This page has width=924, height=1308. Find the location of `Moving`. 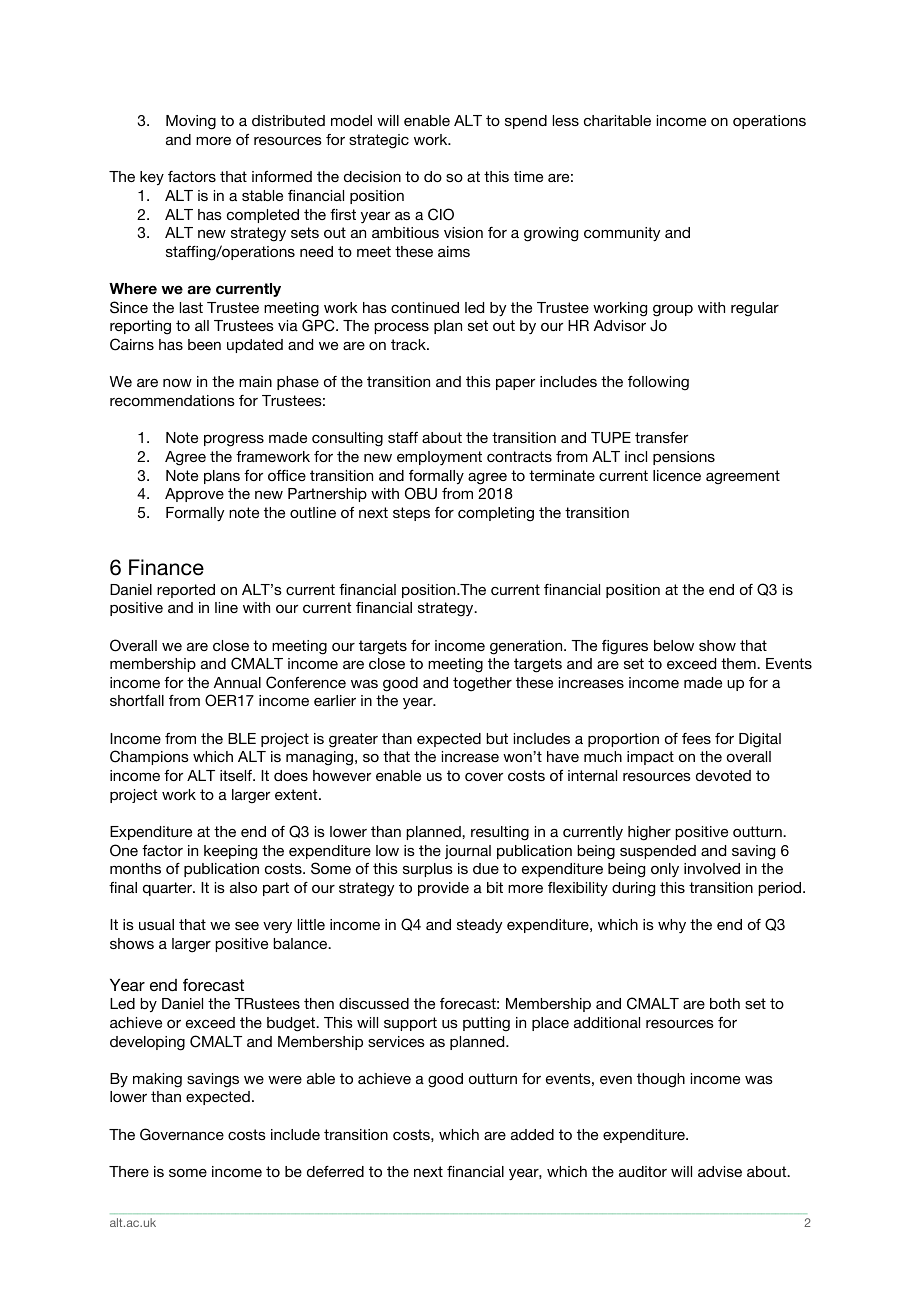

Moving is located at coordinates (191, 122).
